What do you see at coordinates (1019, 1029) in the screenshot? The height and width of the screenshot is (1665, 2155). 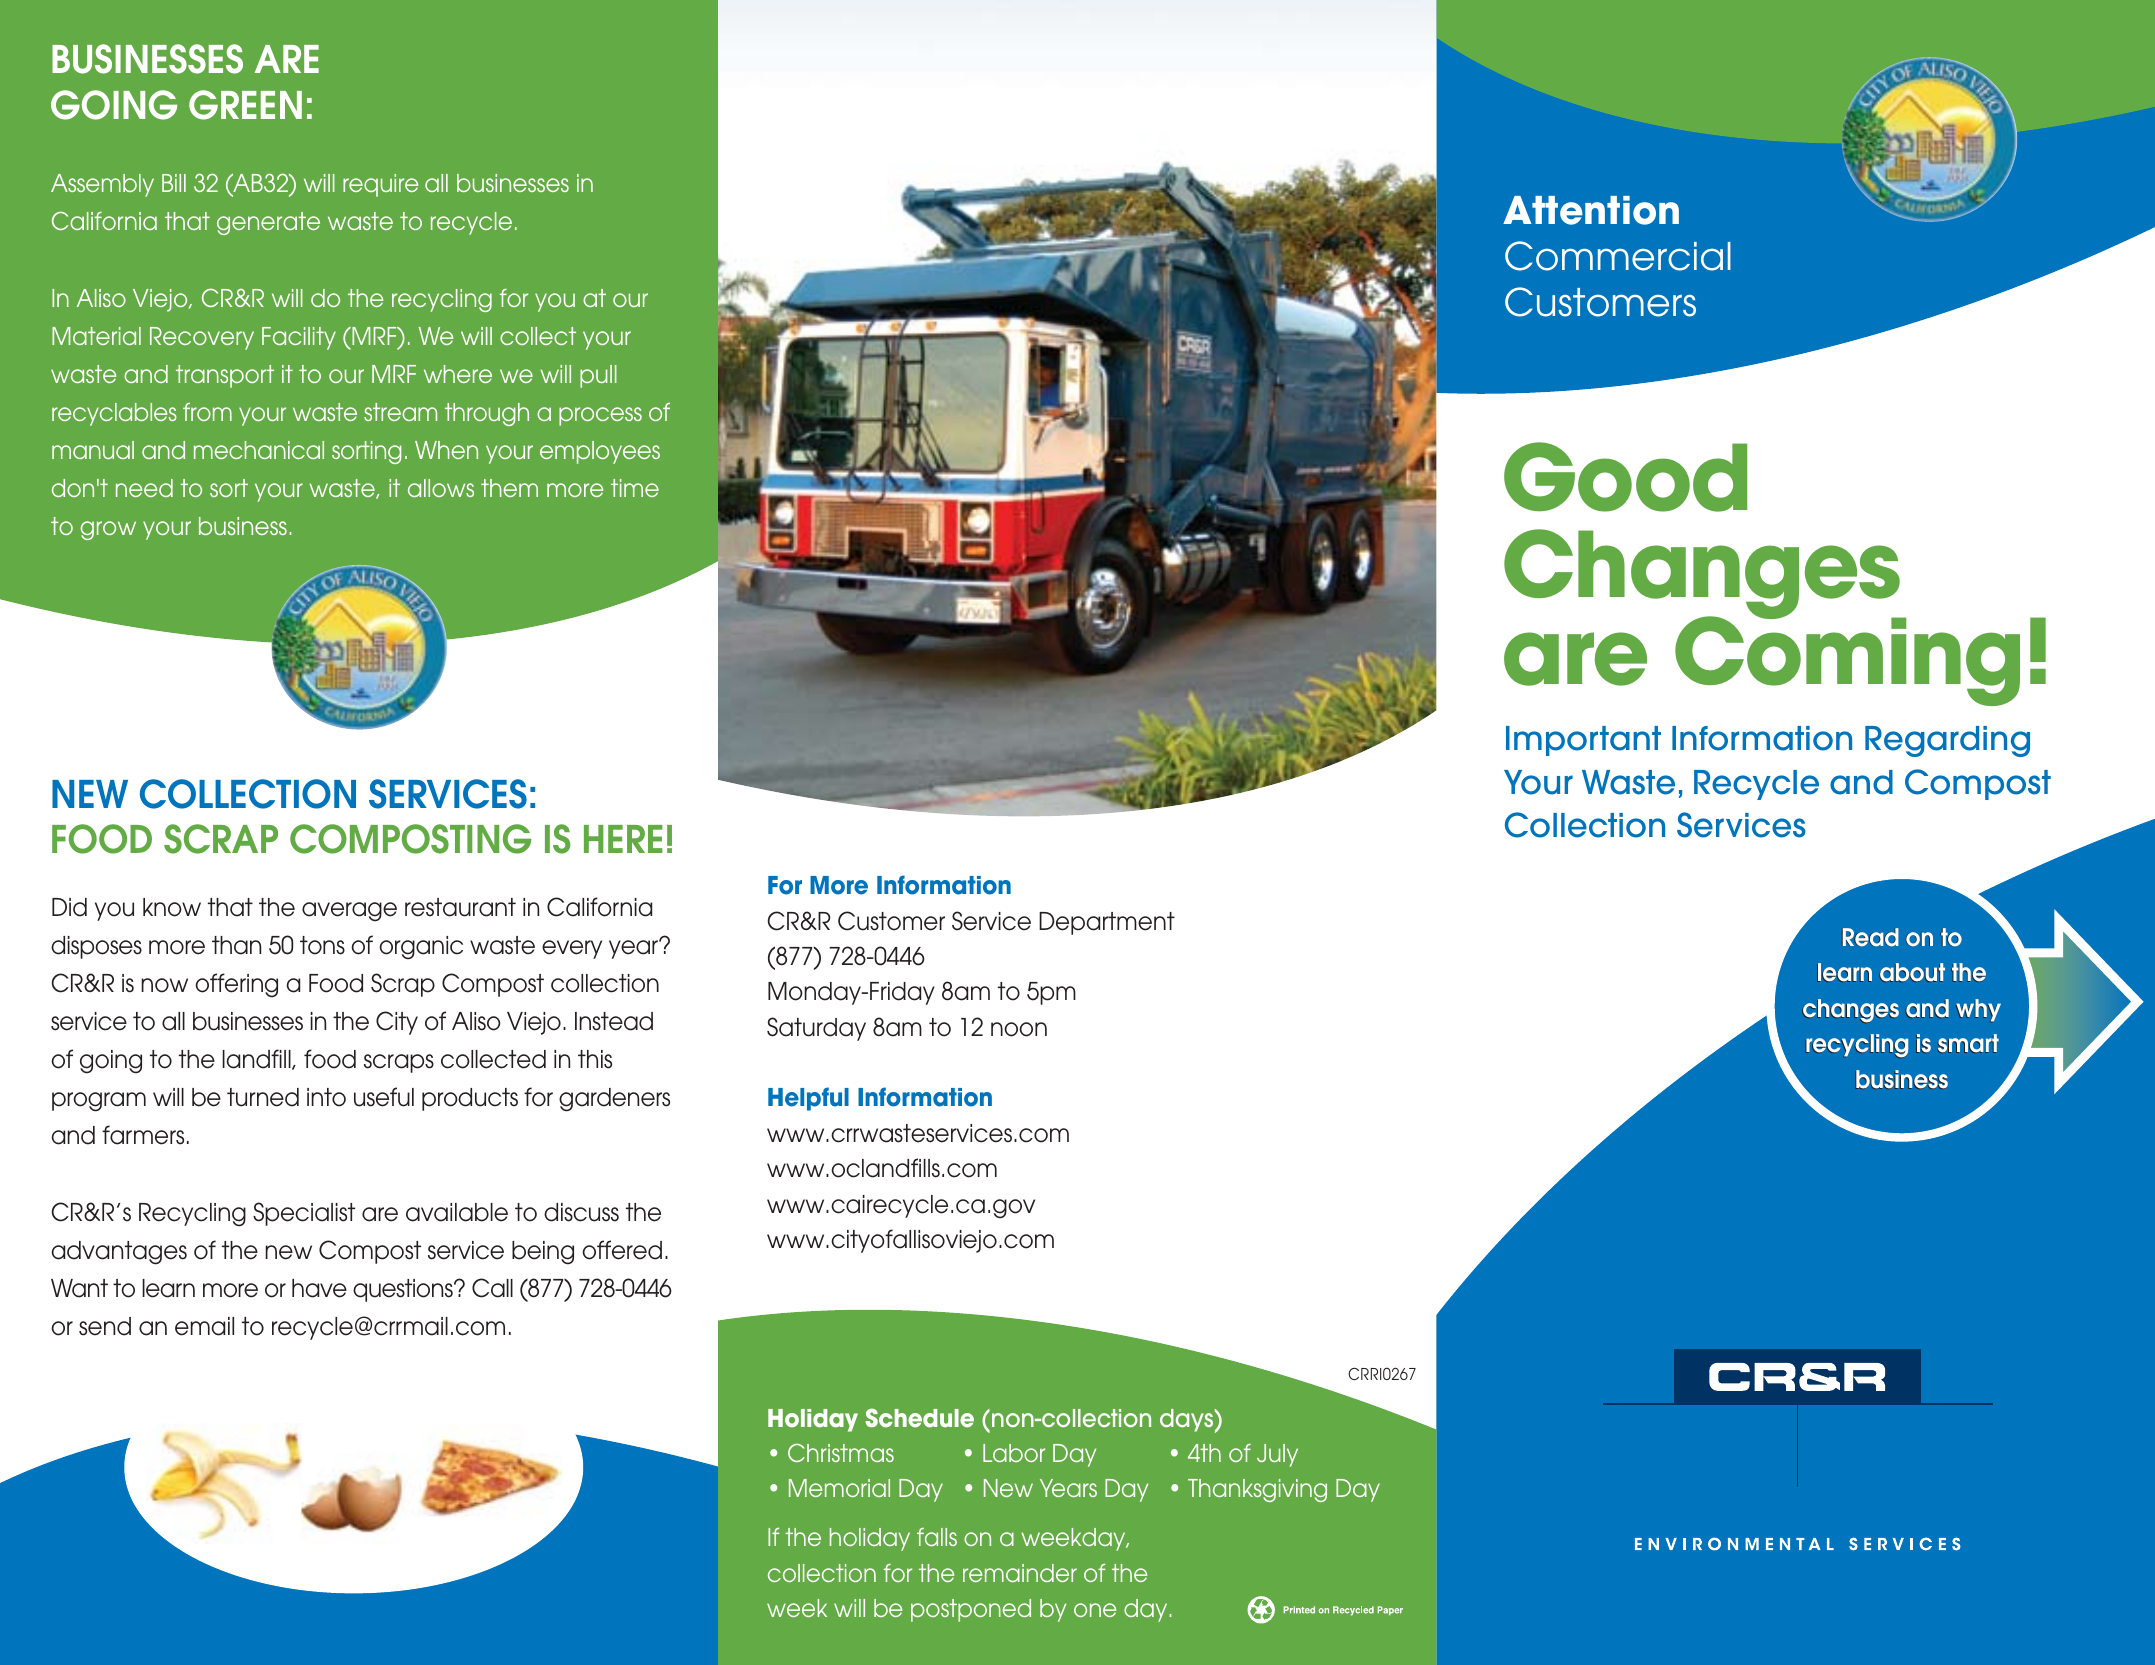 I see `NOON` at bounding box center [1019, 1029].
